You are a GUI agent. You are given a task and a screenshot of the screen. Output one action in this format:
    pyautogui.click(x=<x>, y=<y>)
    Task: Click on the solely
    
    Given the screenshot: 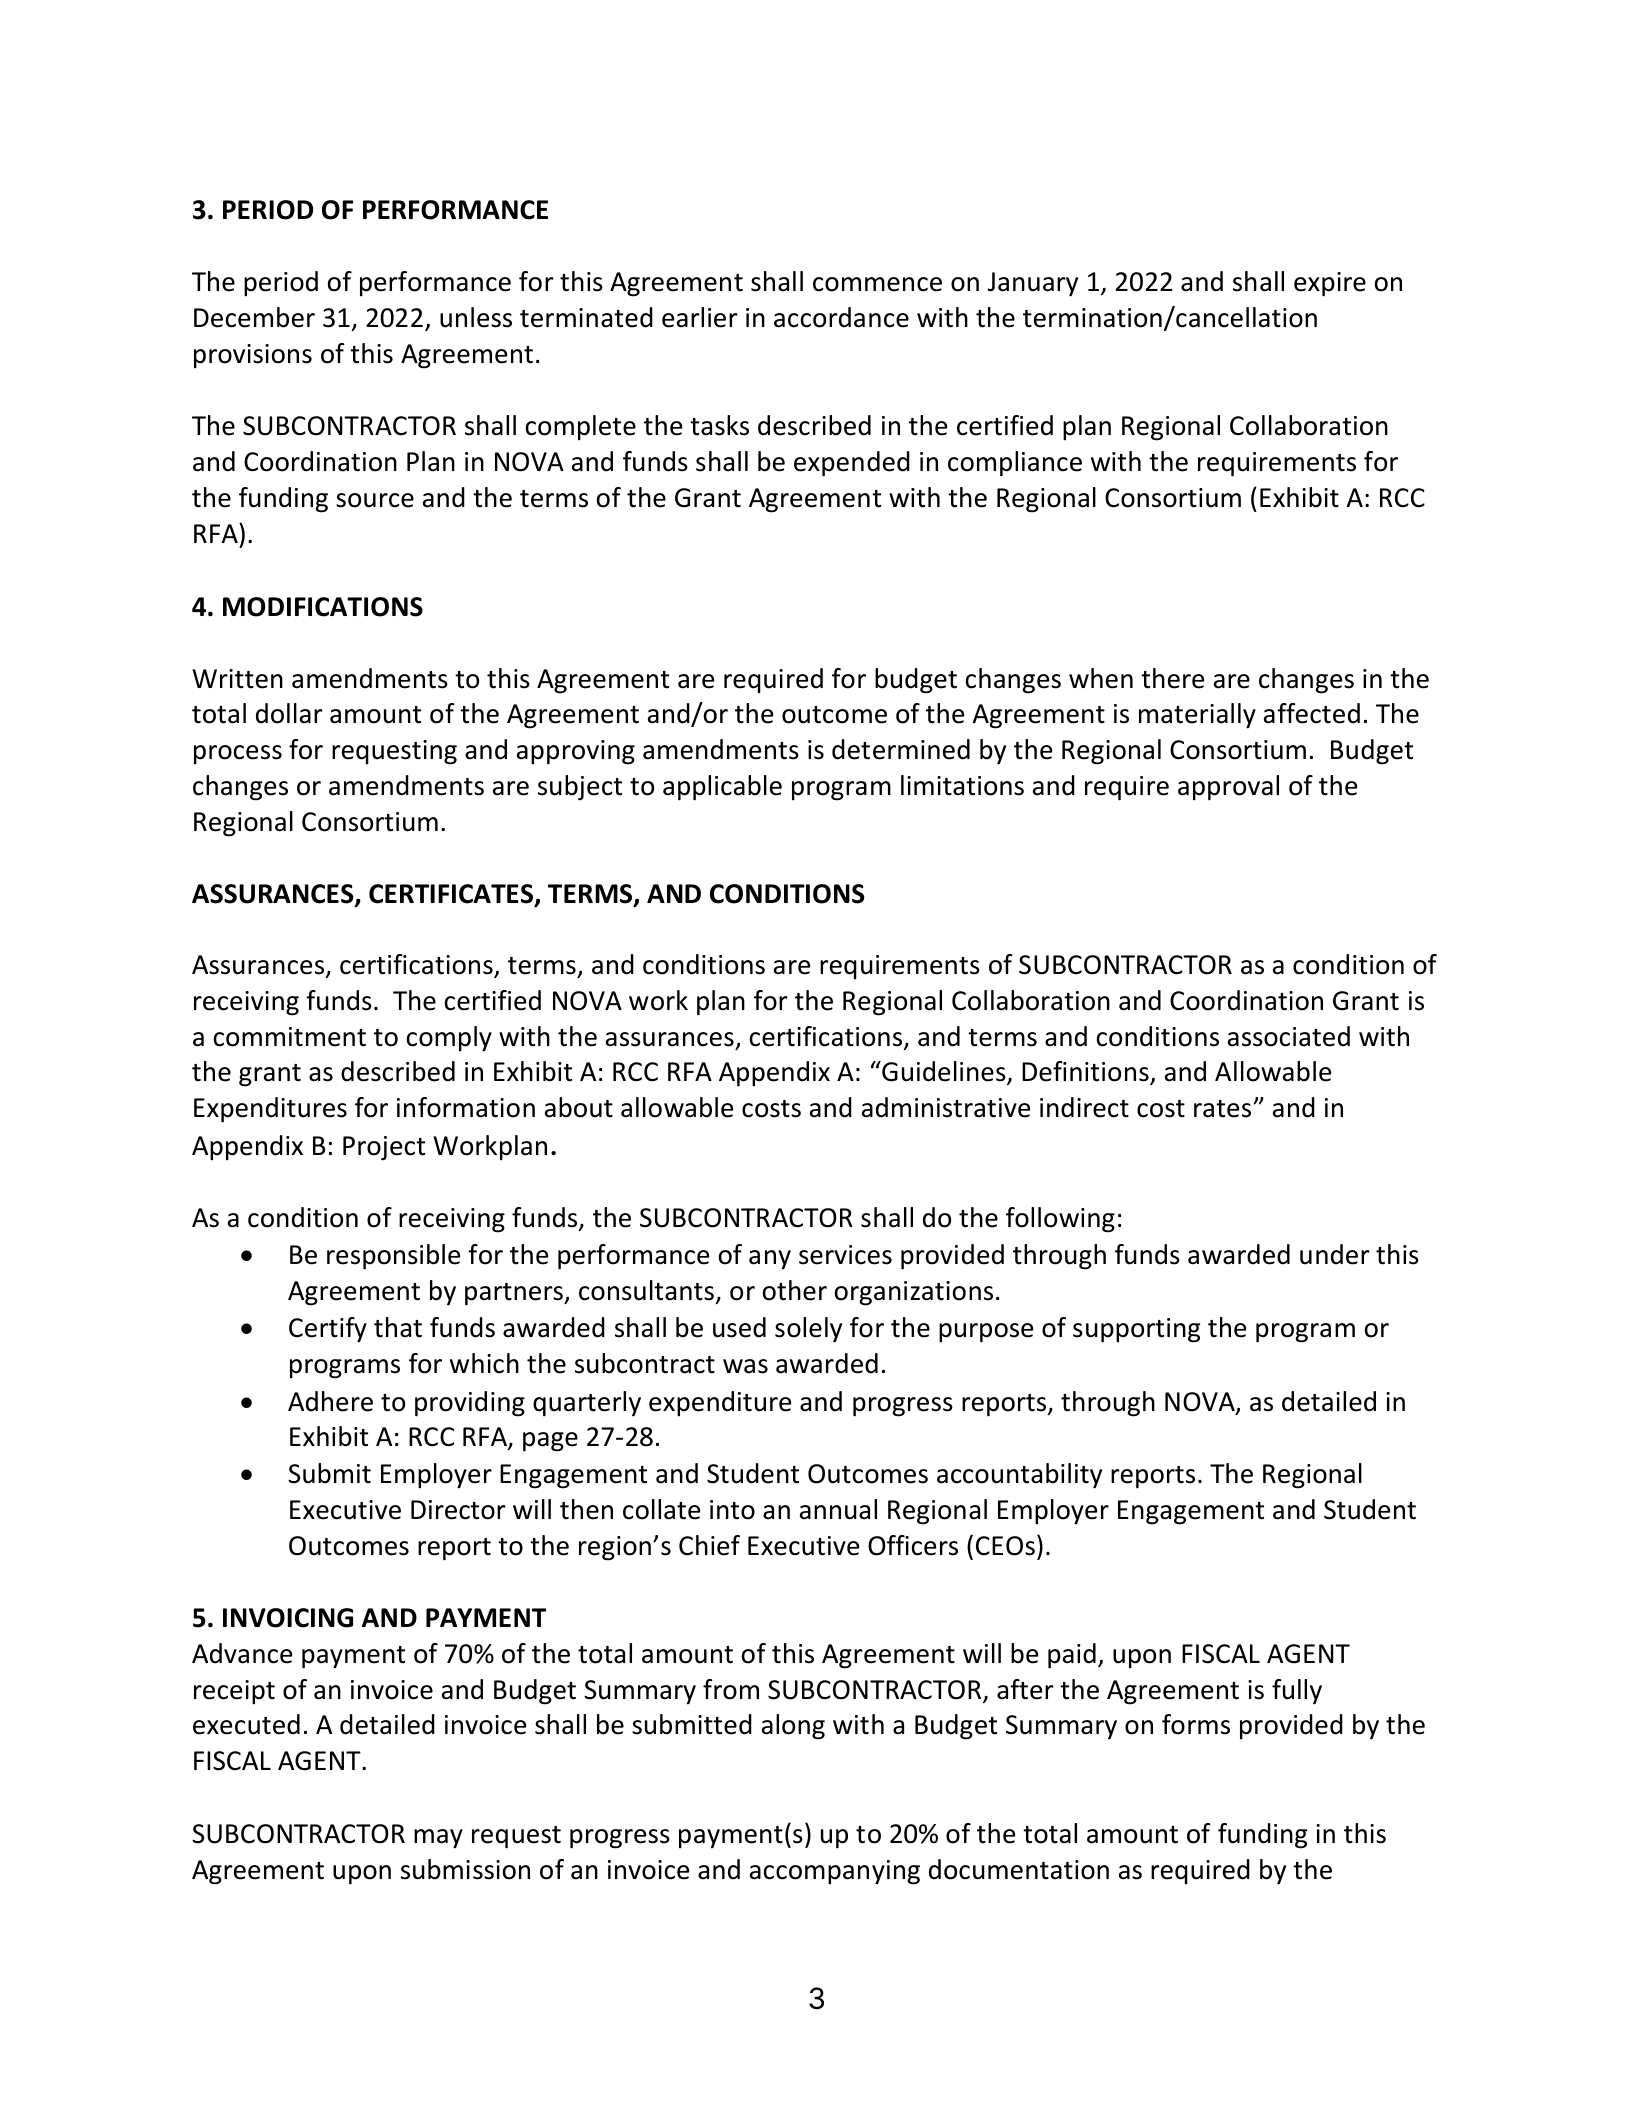 What is the action you would take?
    pyautogui.click(x=808, y=1330)
